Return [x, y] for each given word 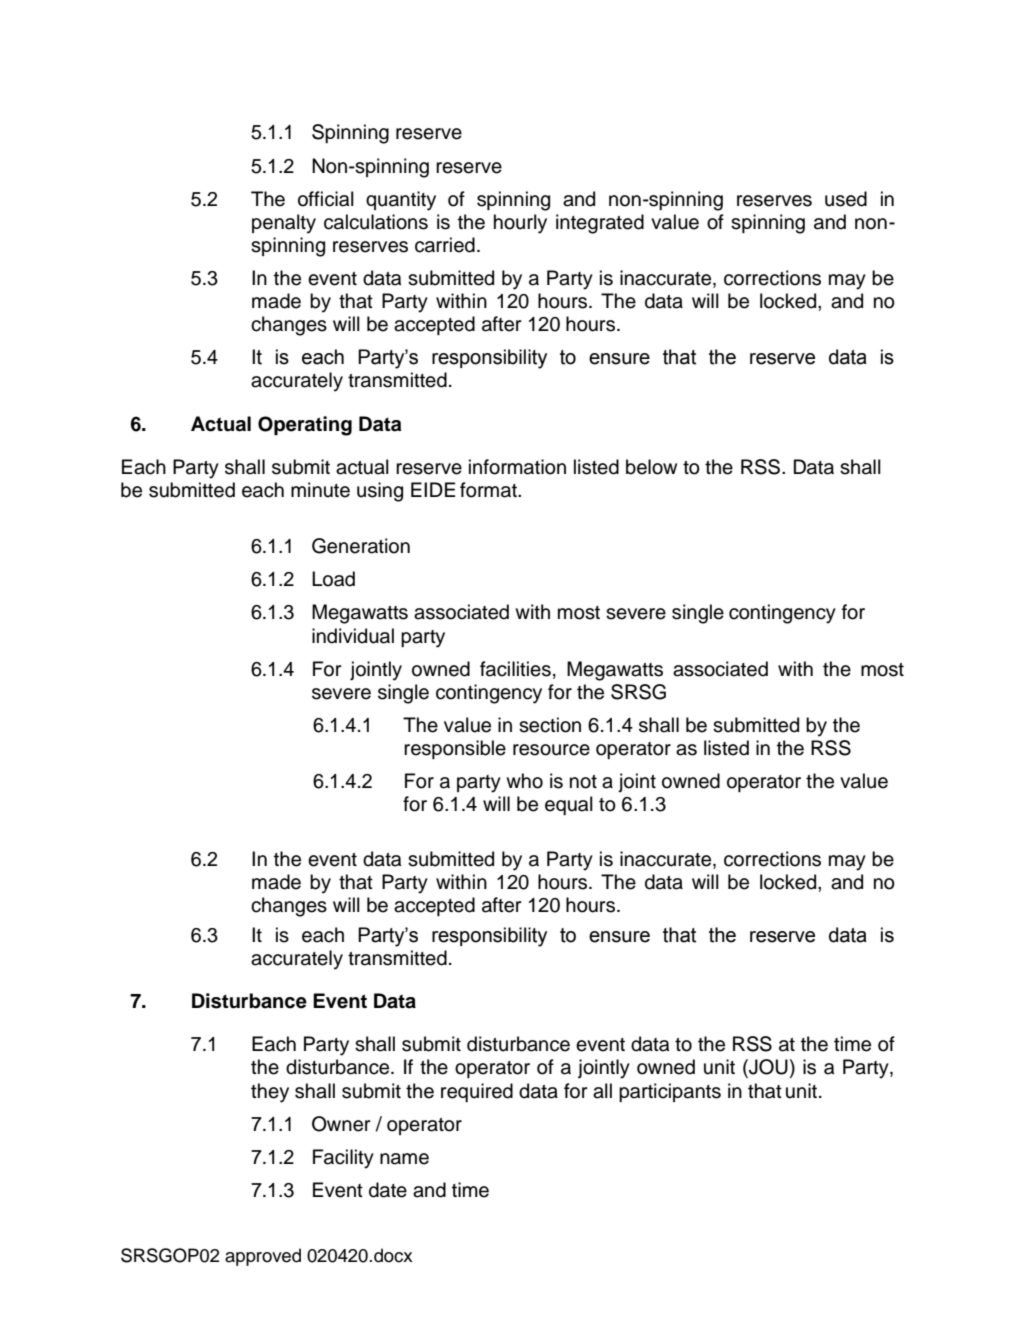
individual [353, 636]
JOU [767, 1068]
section [550, 725]
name [404, 1159]
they [270, 1093]
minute [320, 490]
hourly [520, 224]
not [583, 782]
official [326, 199]
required [477, 1092]
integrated [600, 224]
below [651, 467]
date [388, 1190]
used [846, 199]
